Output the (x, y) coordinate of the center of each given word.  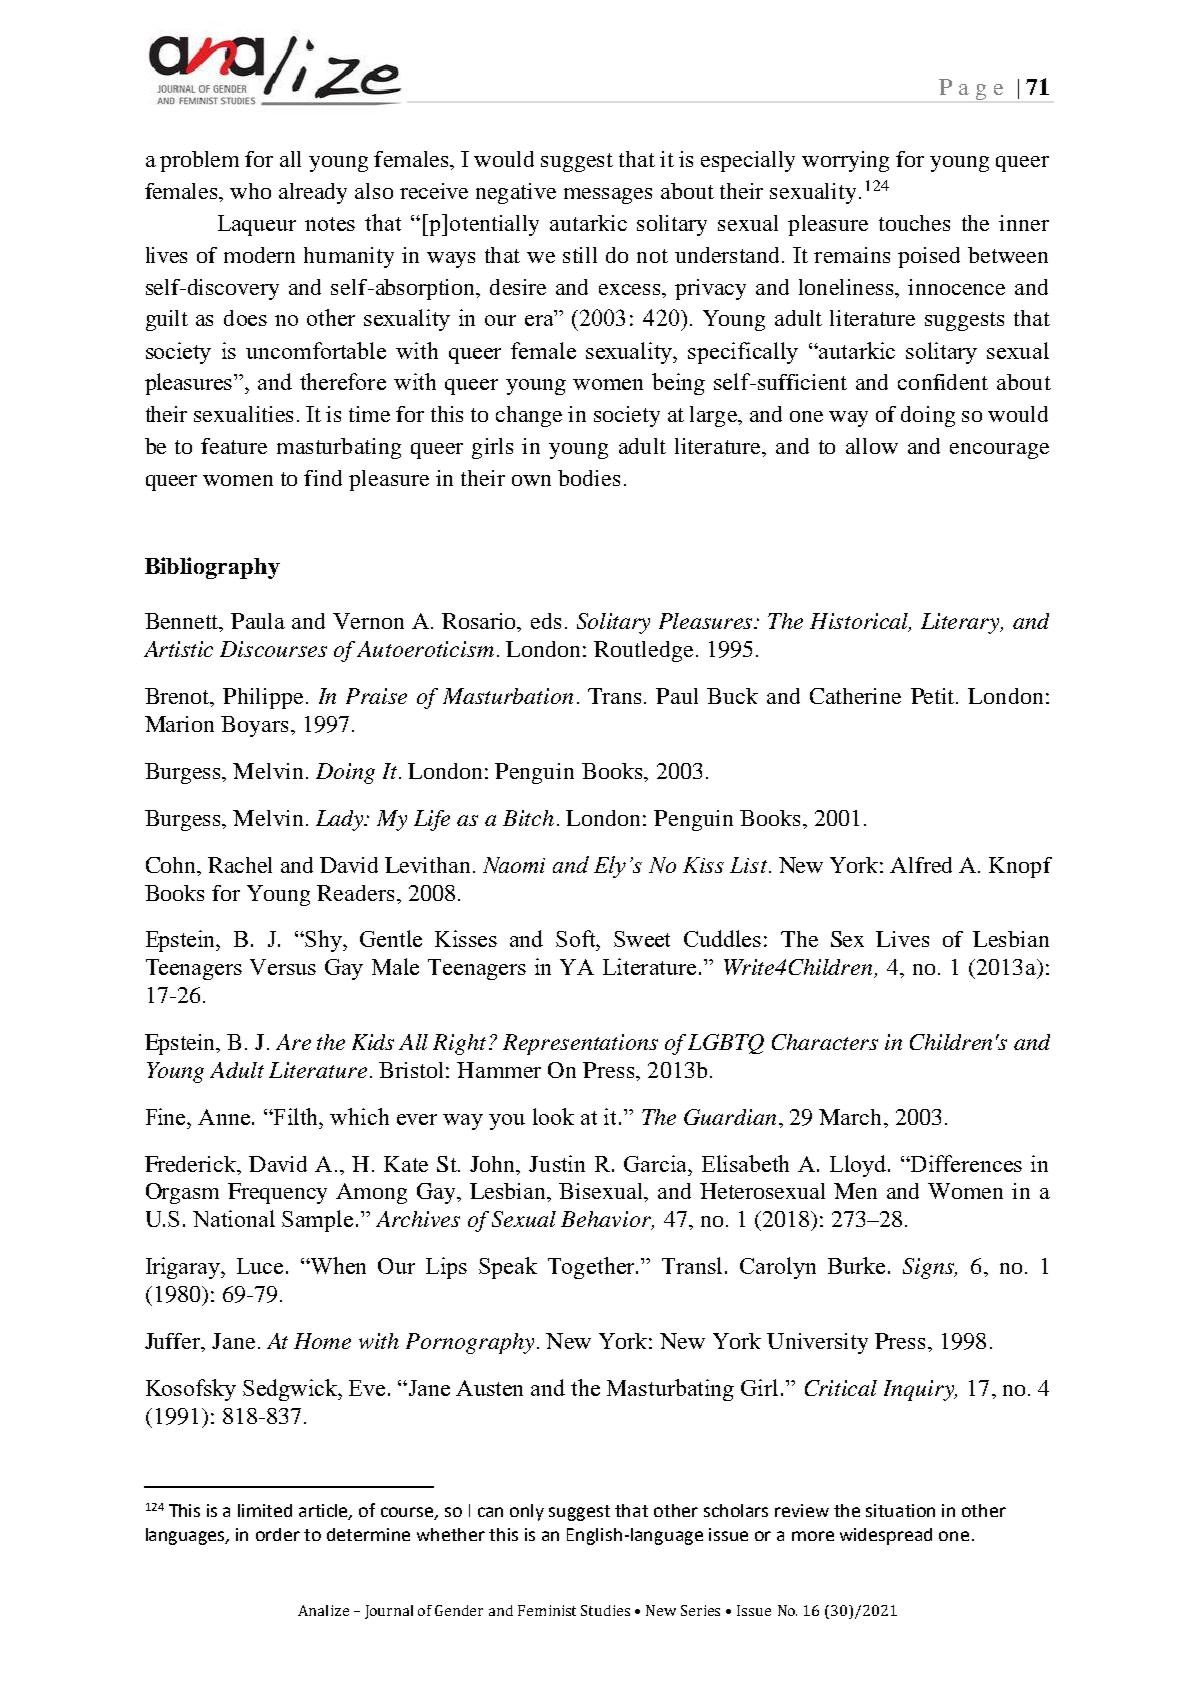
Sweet (642, 939)
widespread (886, 1536)
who (250, 191)
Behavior (607, 1220)
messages (608, 196)
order (278, 1534)
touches (914, 223)
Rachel (240, 865)
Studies (605, 1610)
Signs (929, 1268)
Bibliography (212, 568)
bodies (589, 478)
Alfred (921, 865)
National (234, 1218)
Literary (962, 623)
